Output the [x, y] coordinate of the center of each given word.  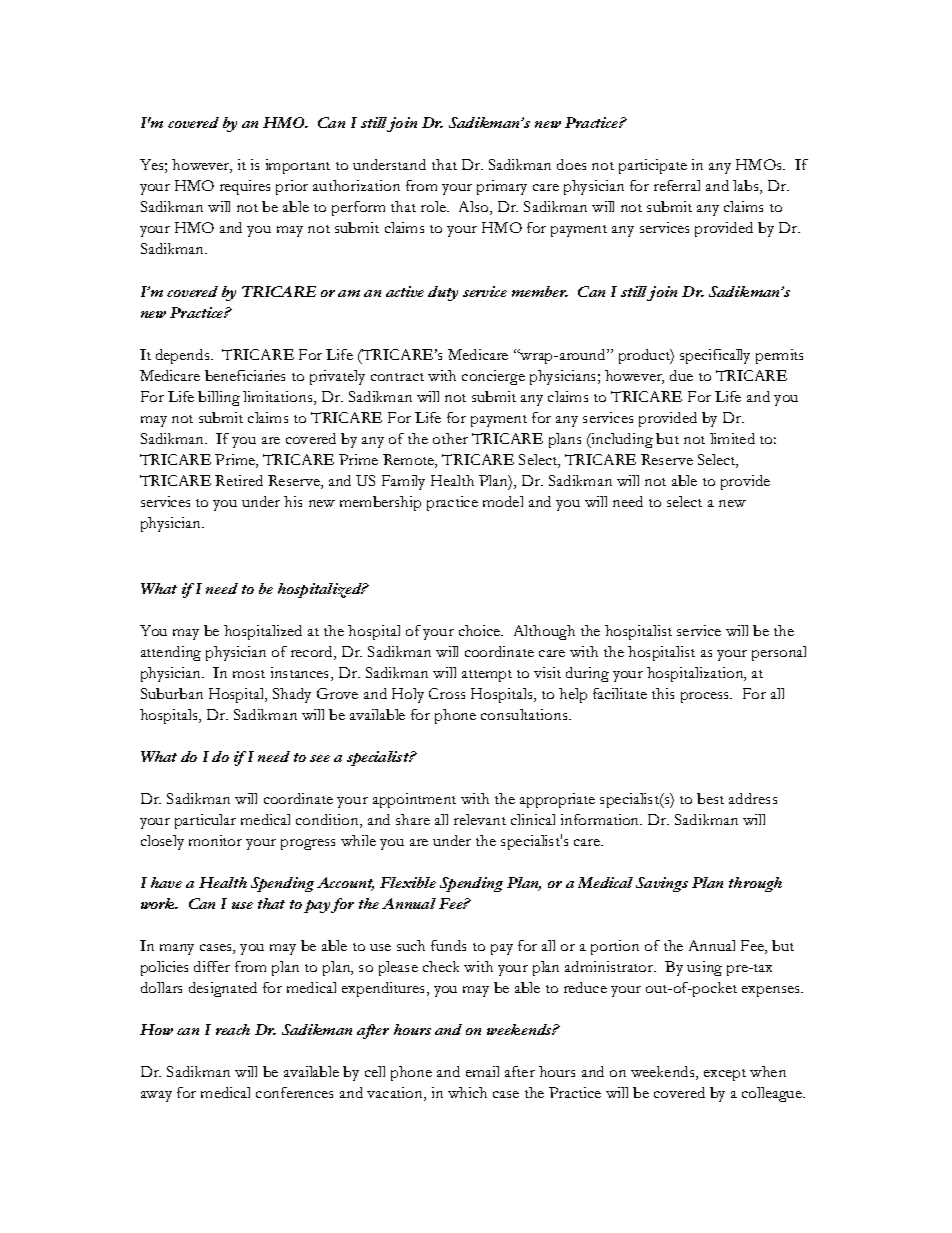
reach [233, 1029]
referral [677, 185]
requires [245, 187]
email [482, 1071]
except [725, 1075]
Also [475, 208]
